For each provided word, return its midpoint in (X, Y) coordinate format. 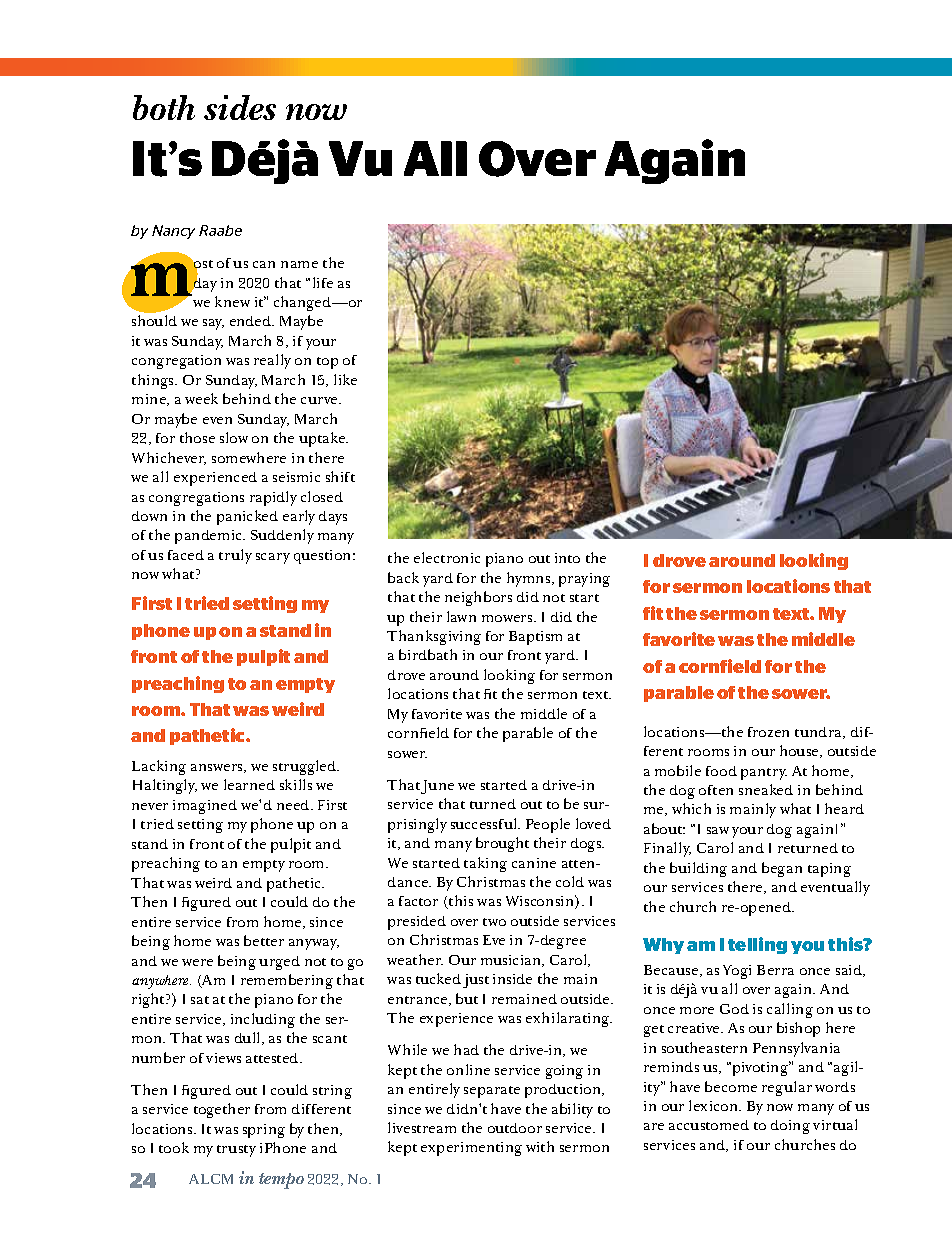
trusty (236, 1151)
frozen (768, 732)
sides (240, 107)
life (323, 282)
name (299, 264)
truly (235, 556)
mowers (508, 618)
